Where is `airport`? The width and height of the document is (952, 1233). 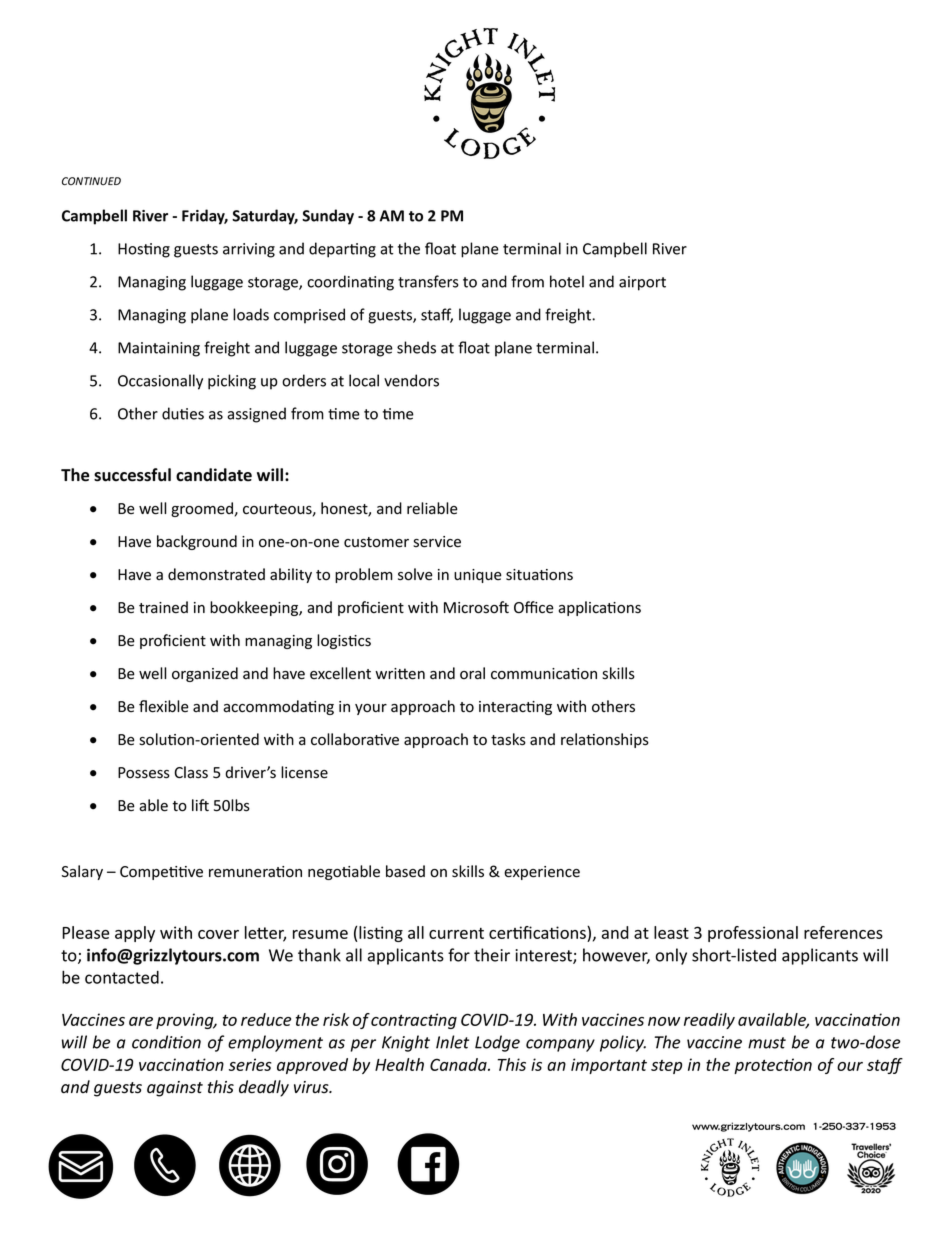
airport is located at coordinates (642, 283).
